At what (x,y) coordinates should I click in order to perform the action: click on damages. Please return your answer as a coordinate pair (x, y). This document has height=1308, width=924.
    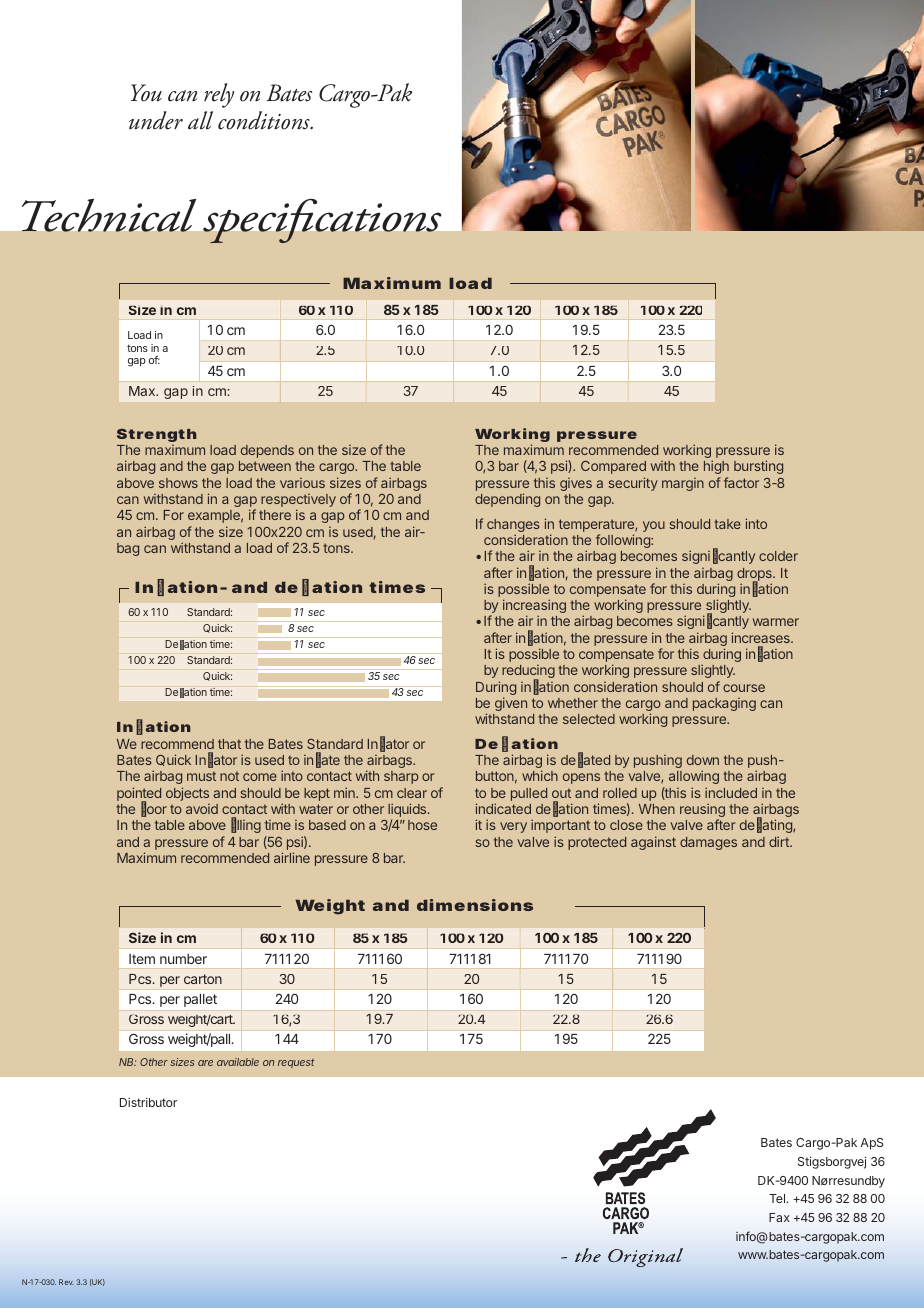
    Looking at the image, I should click on (708, 843).
